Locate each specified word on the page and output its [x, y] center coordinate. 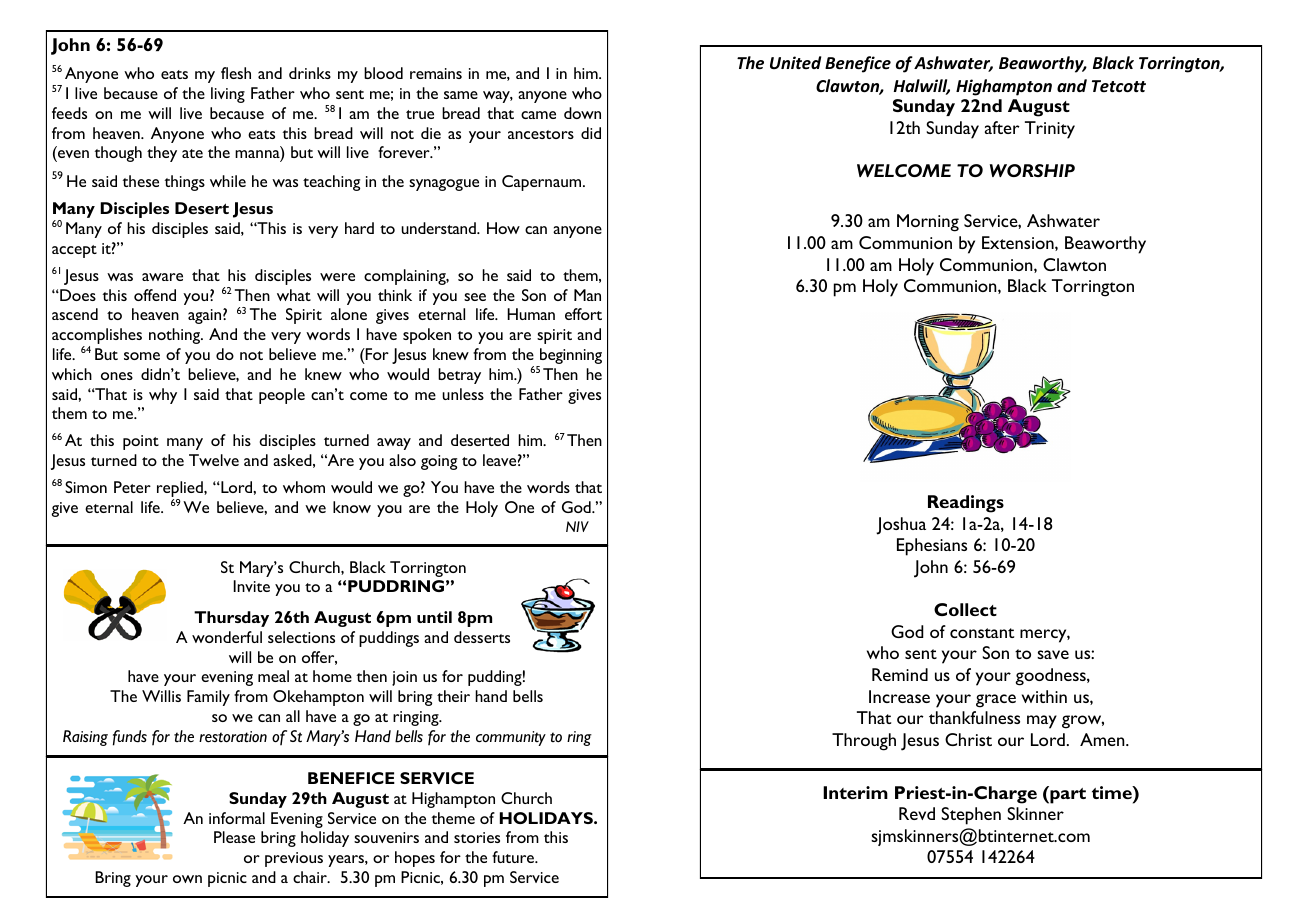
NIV [577, 526]
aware [162, 277]
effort [583, 314]
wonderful [227, 637]
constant [982, 633]
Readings [966, 504]
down [582, 113]
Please [234, 837]
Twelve [214, 460]
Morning [928, 223]
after [1002, 127]
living [228, 95]
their [453, 696]
